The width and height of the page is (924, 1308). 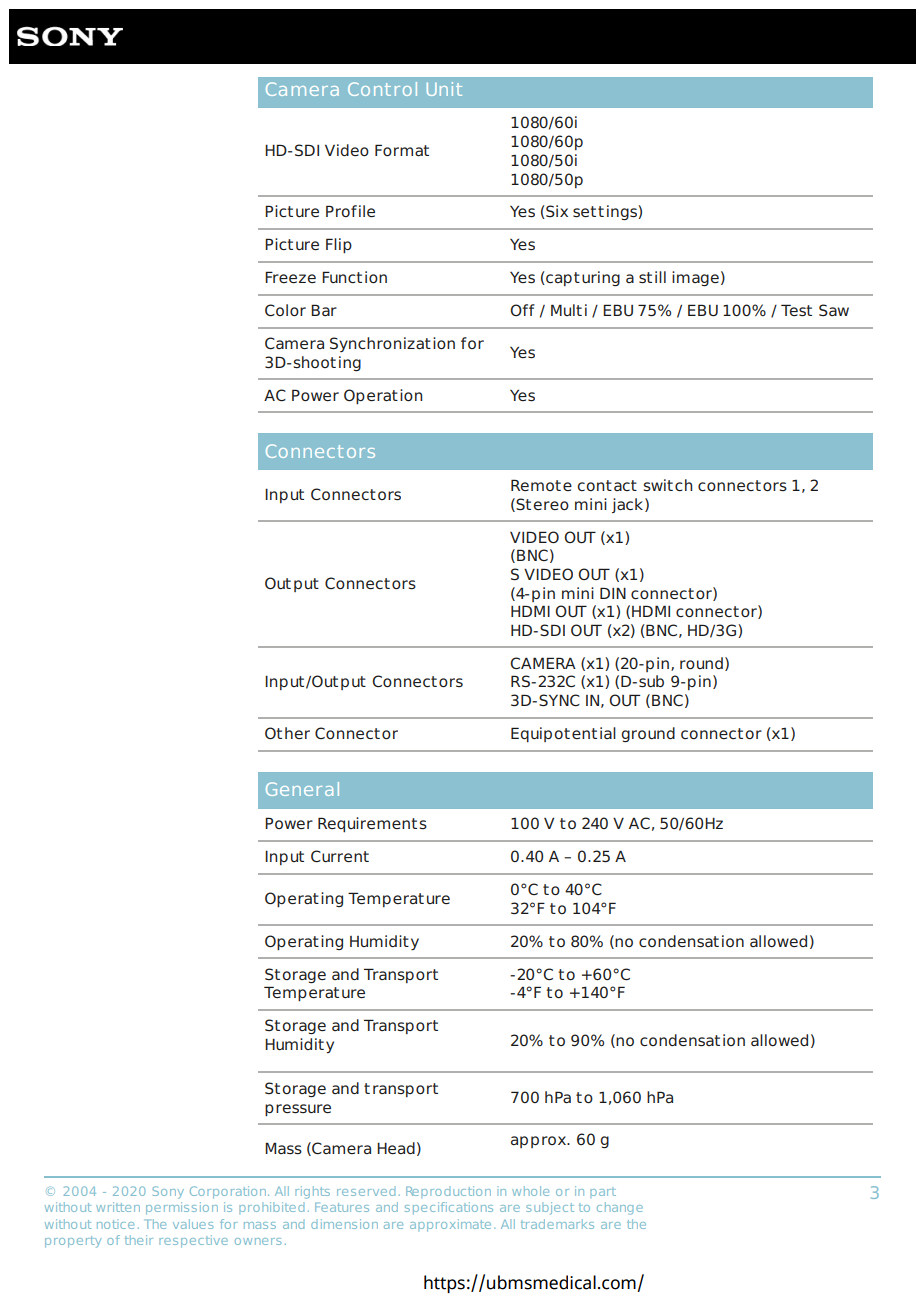 What do you see at coordinates (302, 789) in the page?
I see `General` at bounding box center [302, 789].
